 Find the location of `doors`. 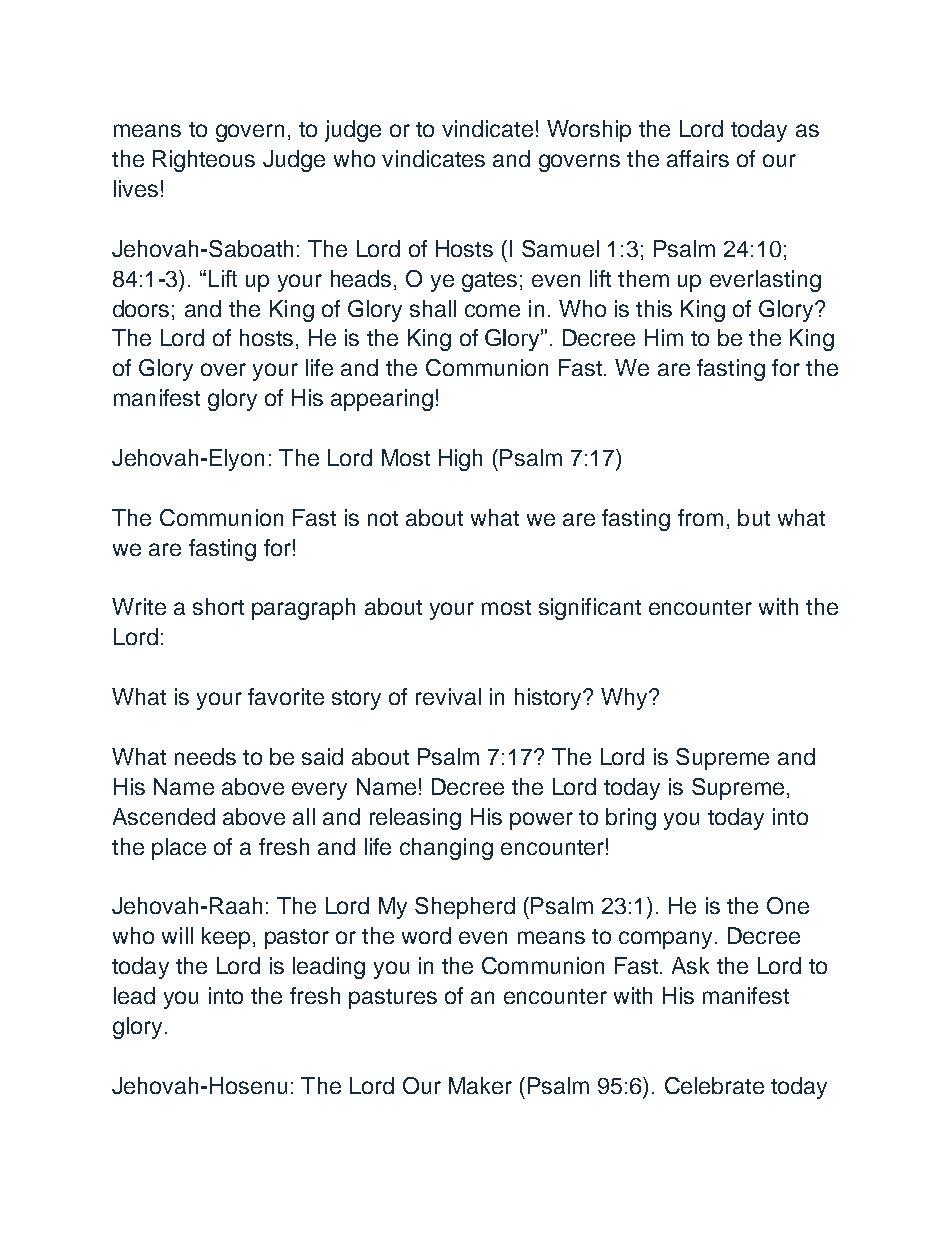

doors is located at coordinates (141, 308).
